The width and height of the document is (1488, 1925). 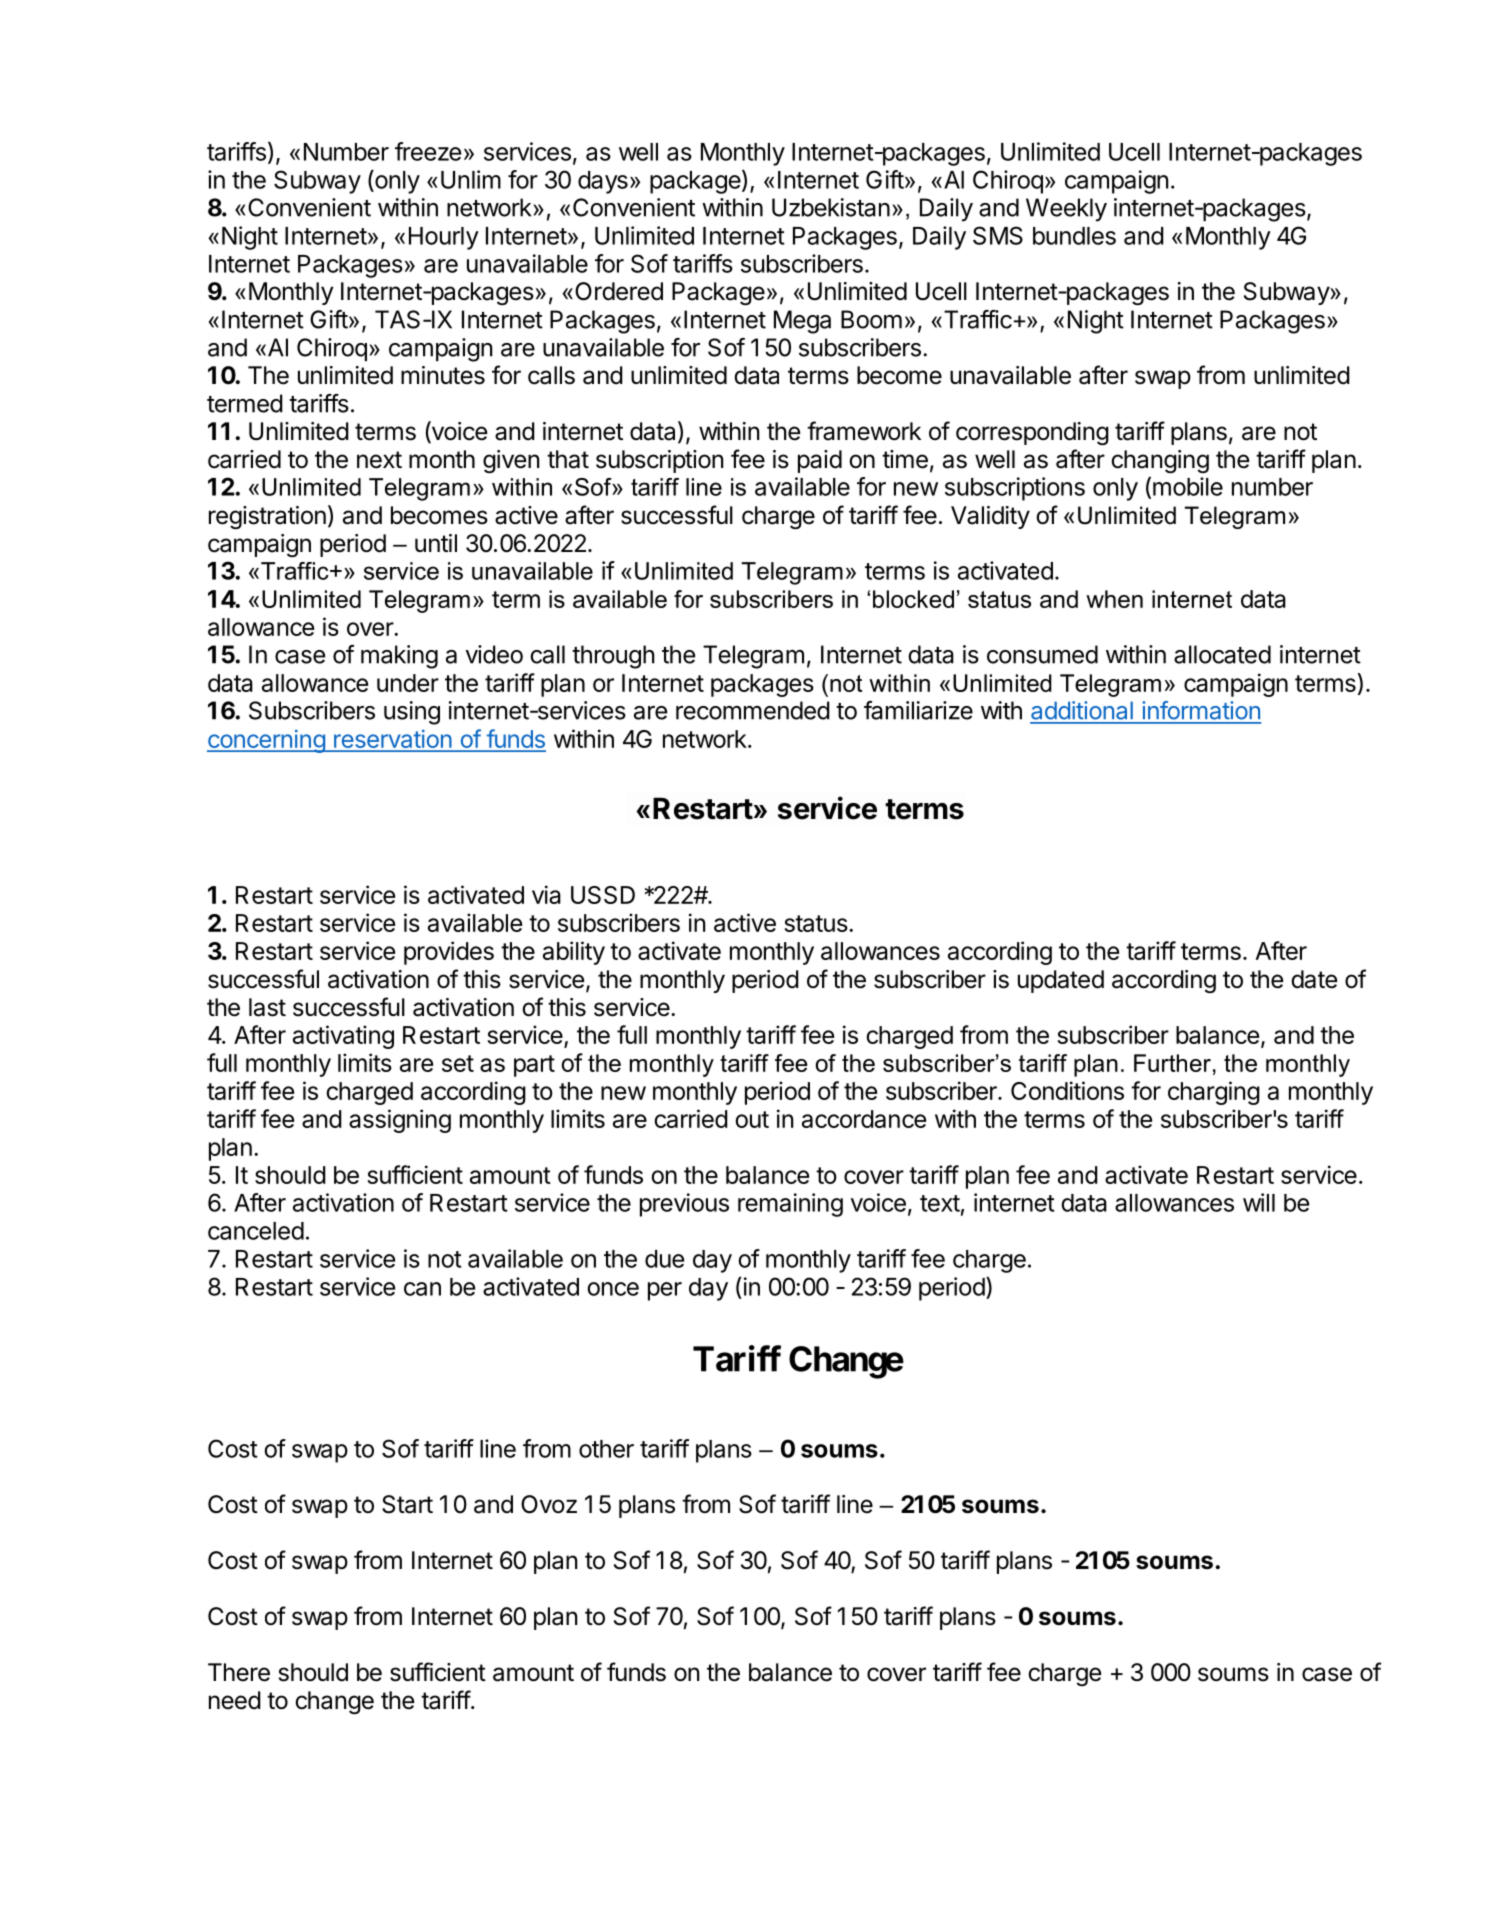 What do you see at coordinates (1172, 1063) in the document?
I see `Further` at bounding box center [1172, 1063].
